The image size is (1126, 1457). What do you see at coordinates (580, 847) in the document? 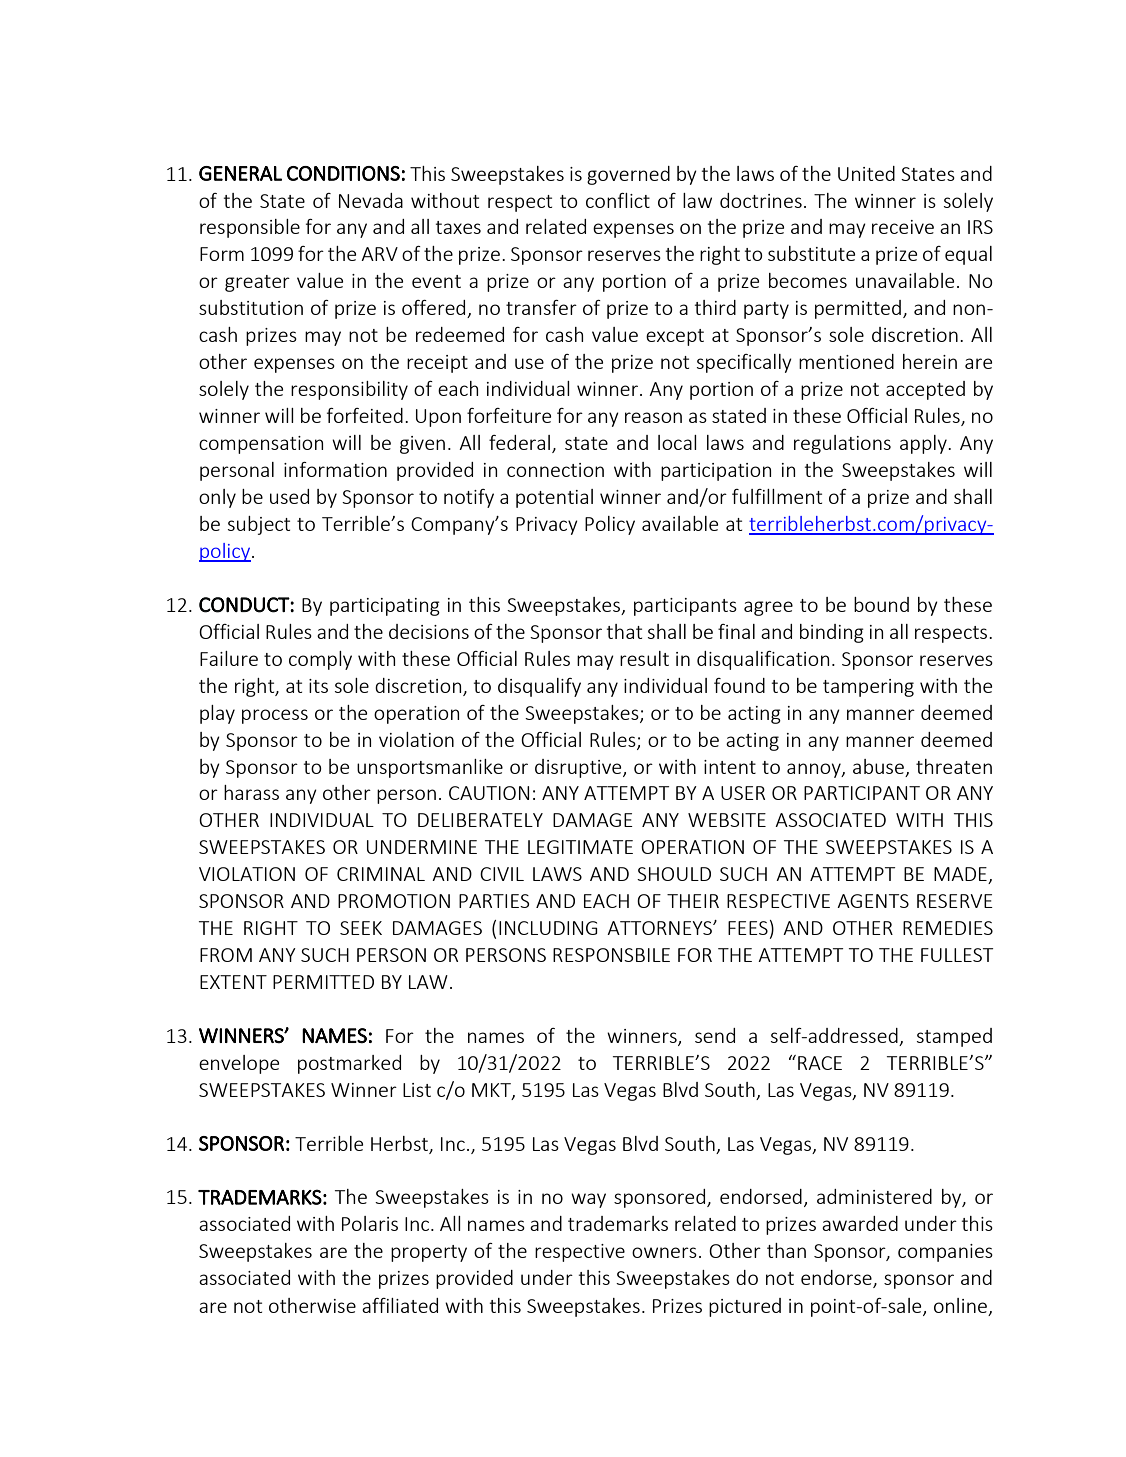
I see `LEGITIMATE` at bounding box center [580, 847].
